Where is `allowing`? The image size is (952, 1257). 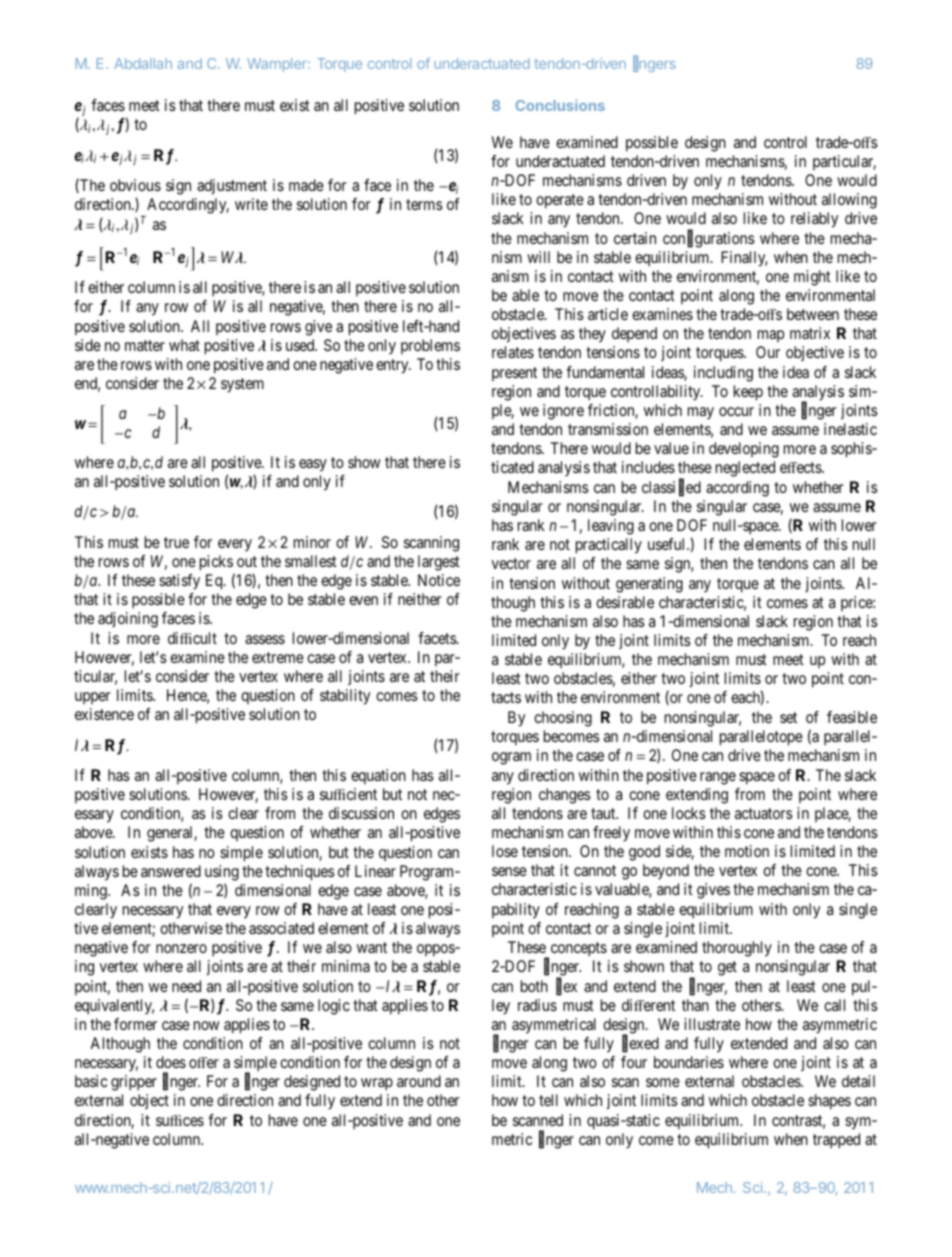
allowing is located at coordinates (849, 201).
